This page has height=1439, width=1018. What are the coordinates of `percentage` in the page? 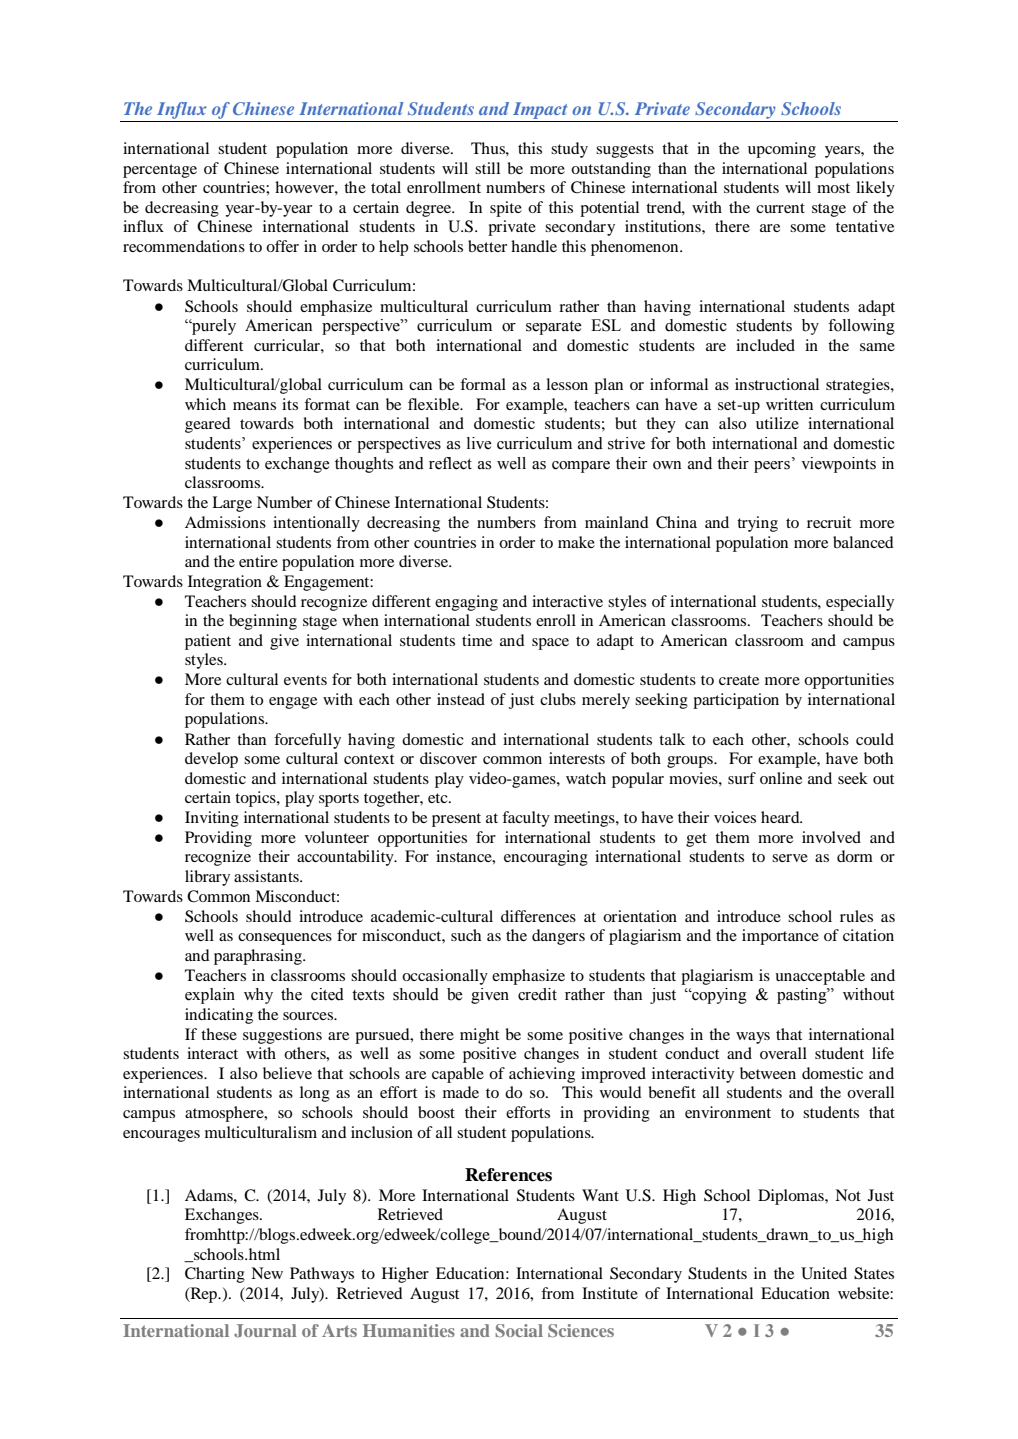 It's located at (160, 171).
